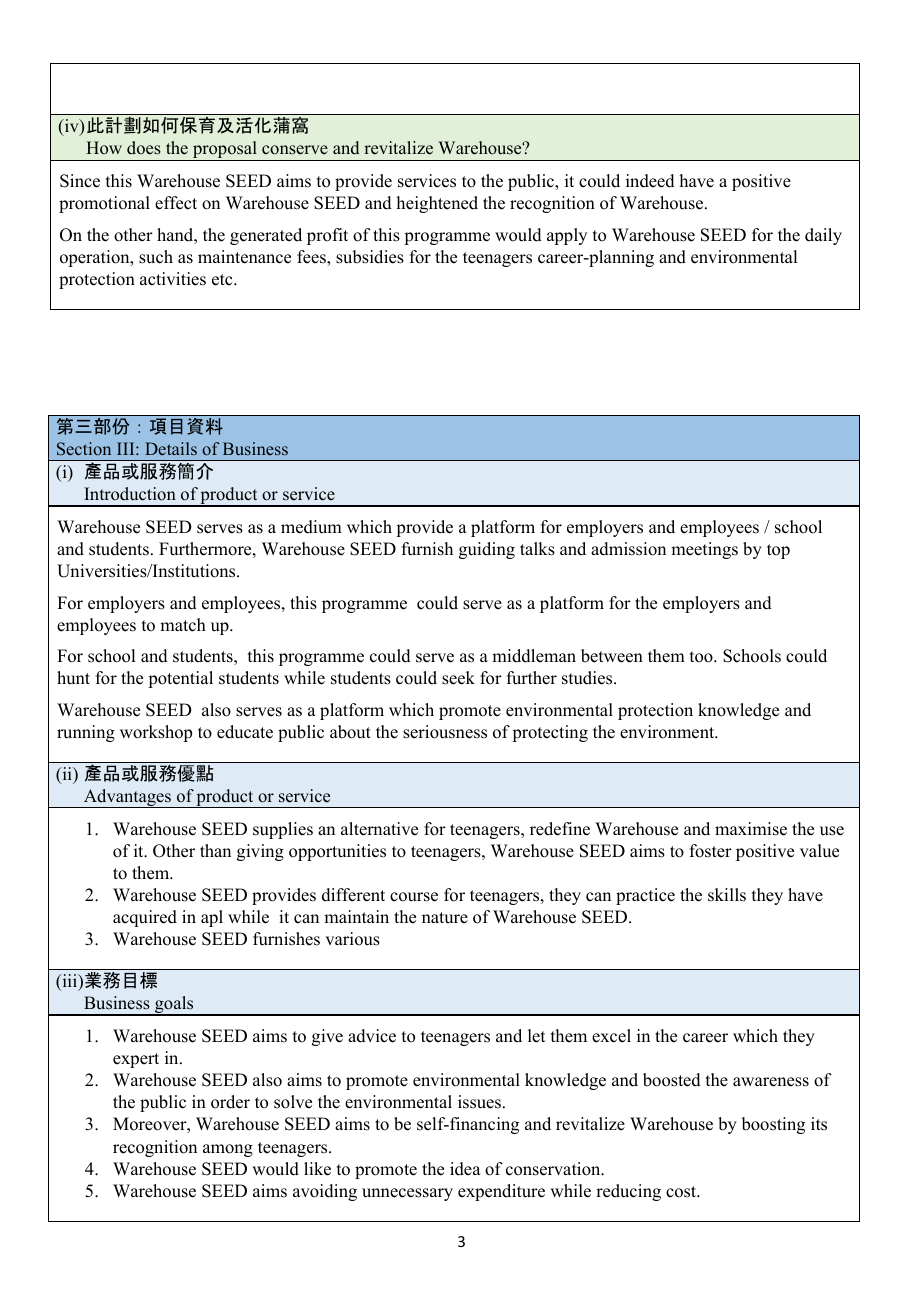  Describe the element at coordinates (682, 1192) in the screenshot. I see `cost` at that location.
